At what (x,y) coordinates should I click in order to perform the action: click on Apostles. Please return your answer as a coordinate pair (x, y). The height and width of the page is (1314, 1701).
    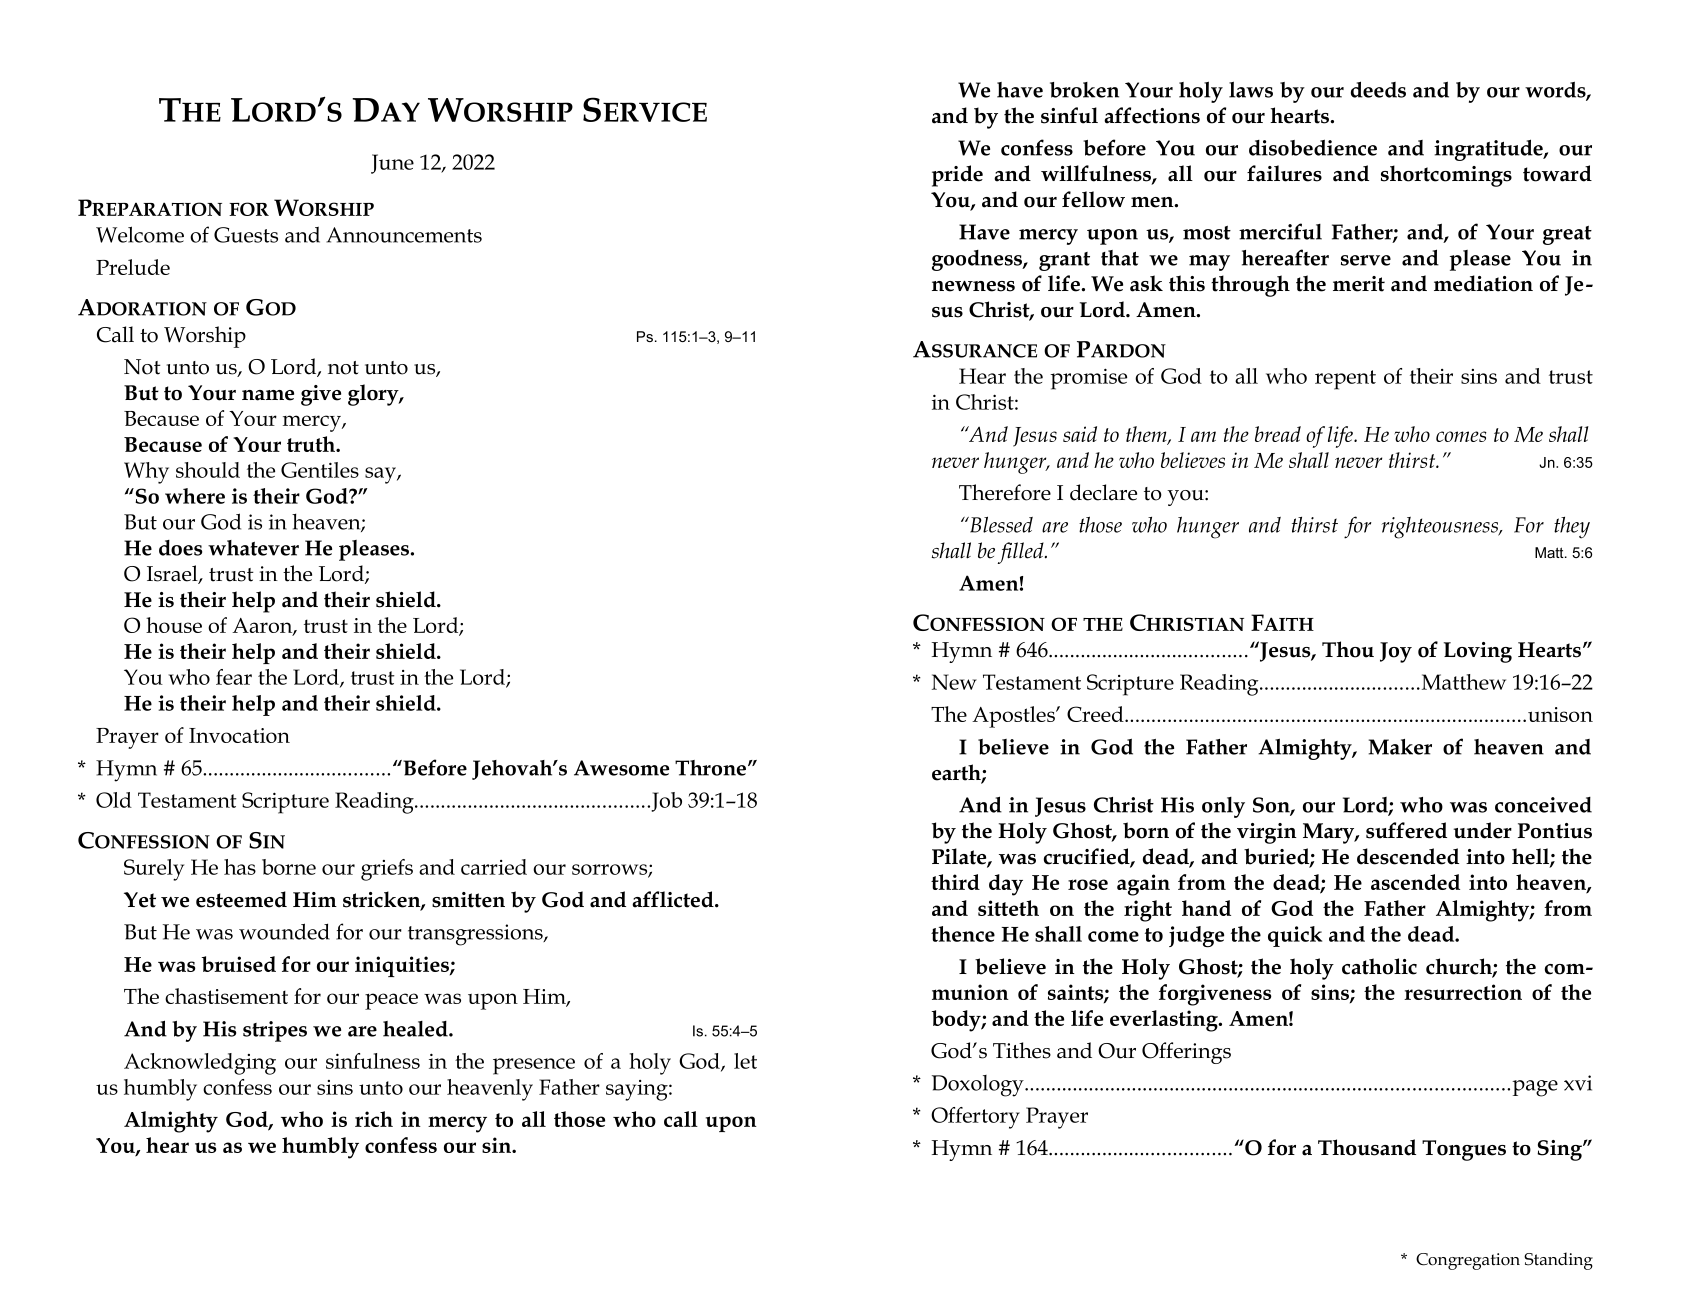
    Looking at the image, I should click on (1014, 717).
